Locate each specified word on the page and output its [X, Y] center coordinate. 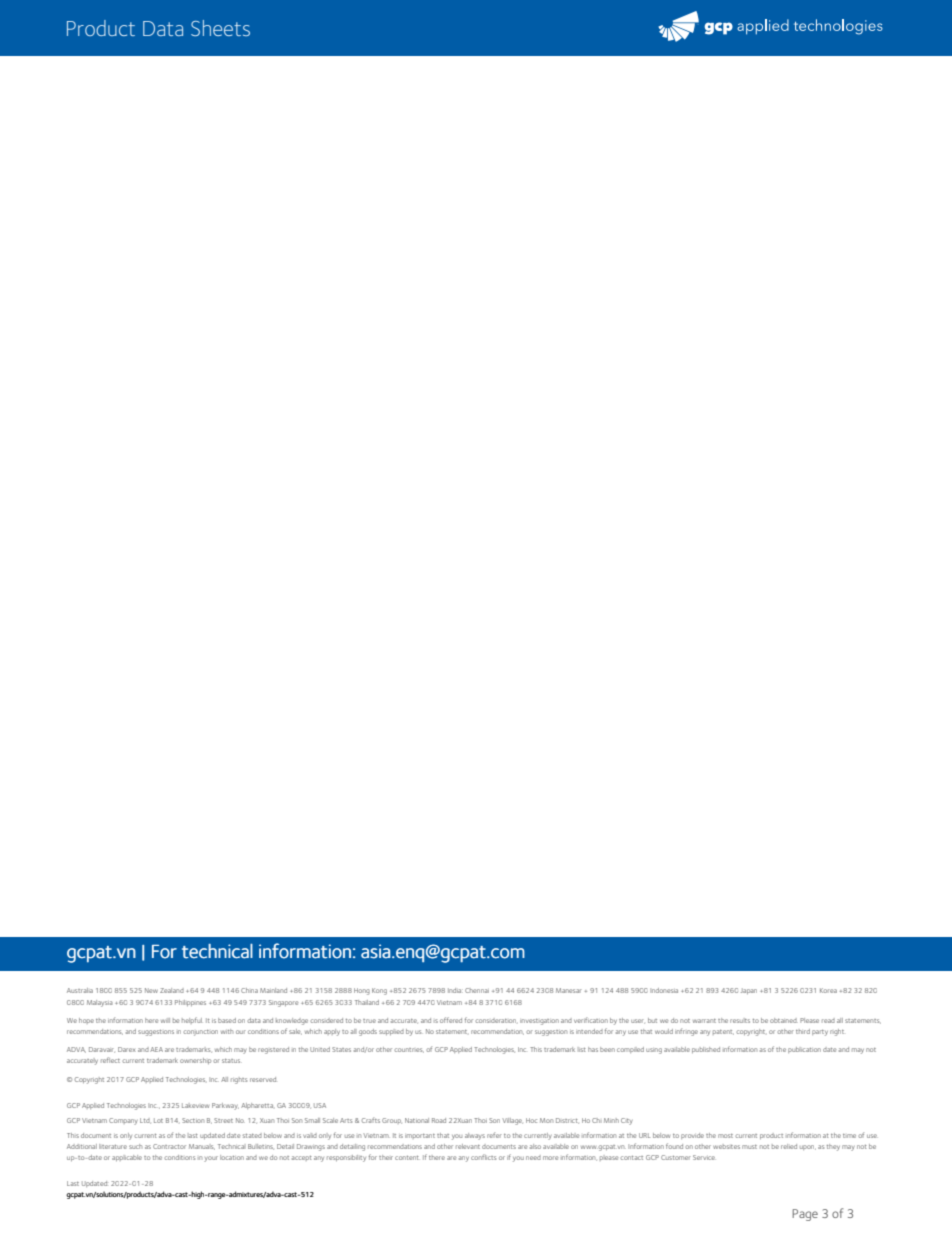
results [740, 1020]
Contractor [169, 1146]
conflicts [483, 1157]
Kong [379, 991]
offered [451, 1020]
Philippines [190, 1003]
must [749, 1147]
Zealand [172, 990]
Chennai [477, 990]
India [455, 990]
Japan [749, 991]
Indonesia [664, 990]
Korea [828, 990]
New [151, 990]
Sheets [220, 28]
